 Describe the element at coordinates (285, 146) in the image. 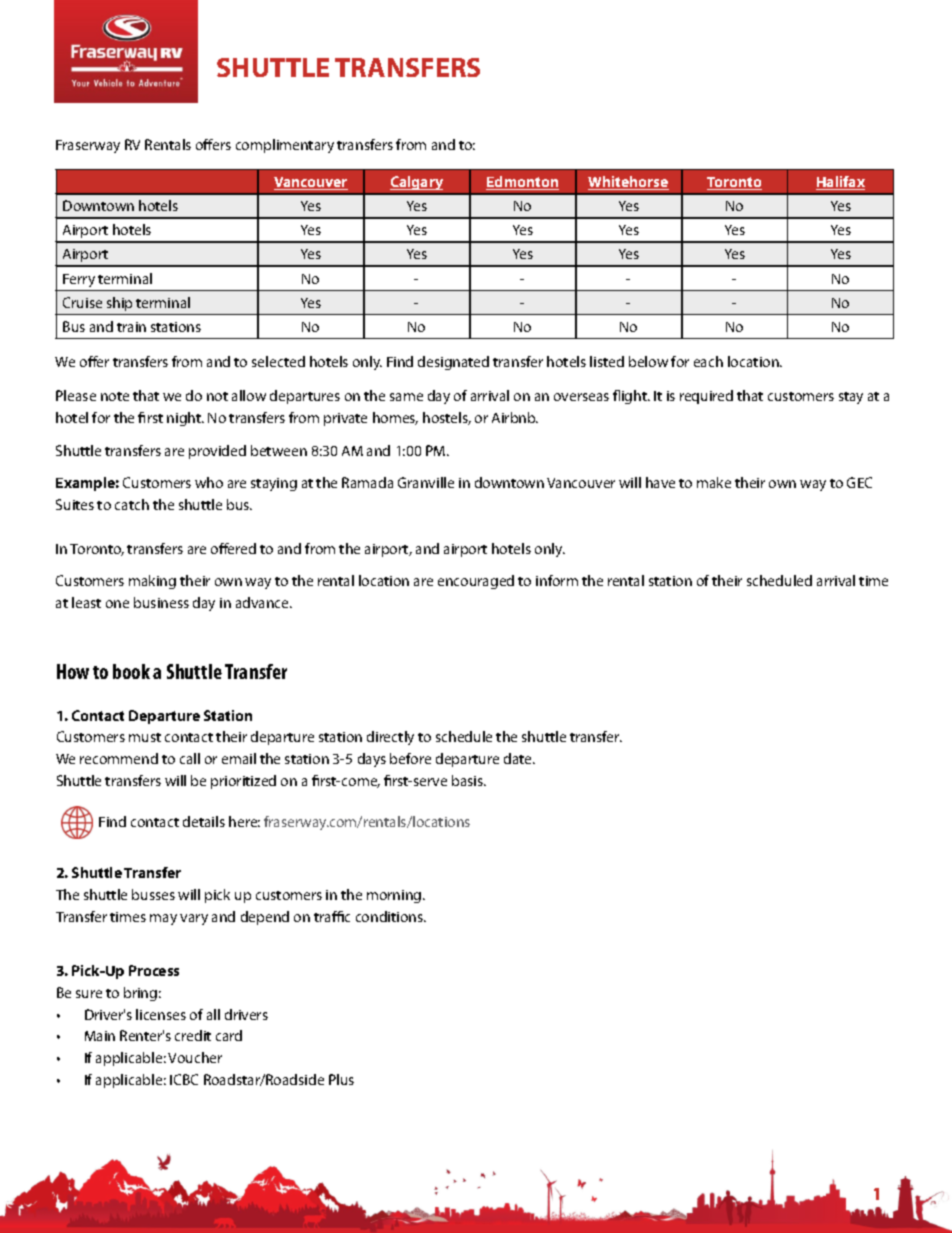

I see `complimentary` at that location.
